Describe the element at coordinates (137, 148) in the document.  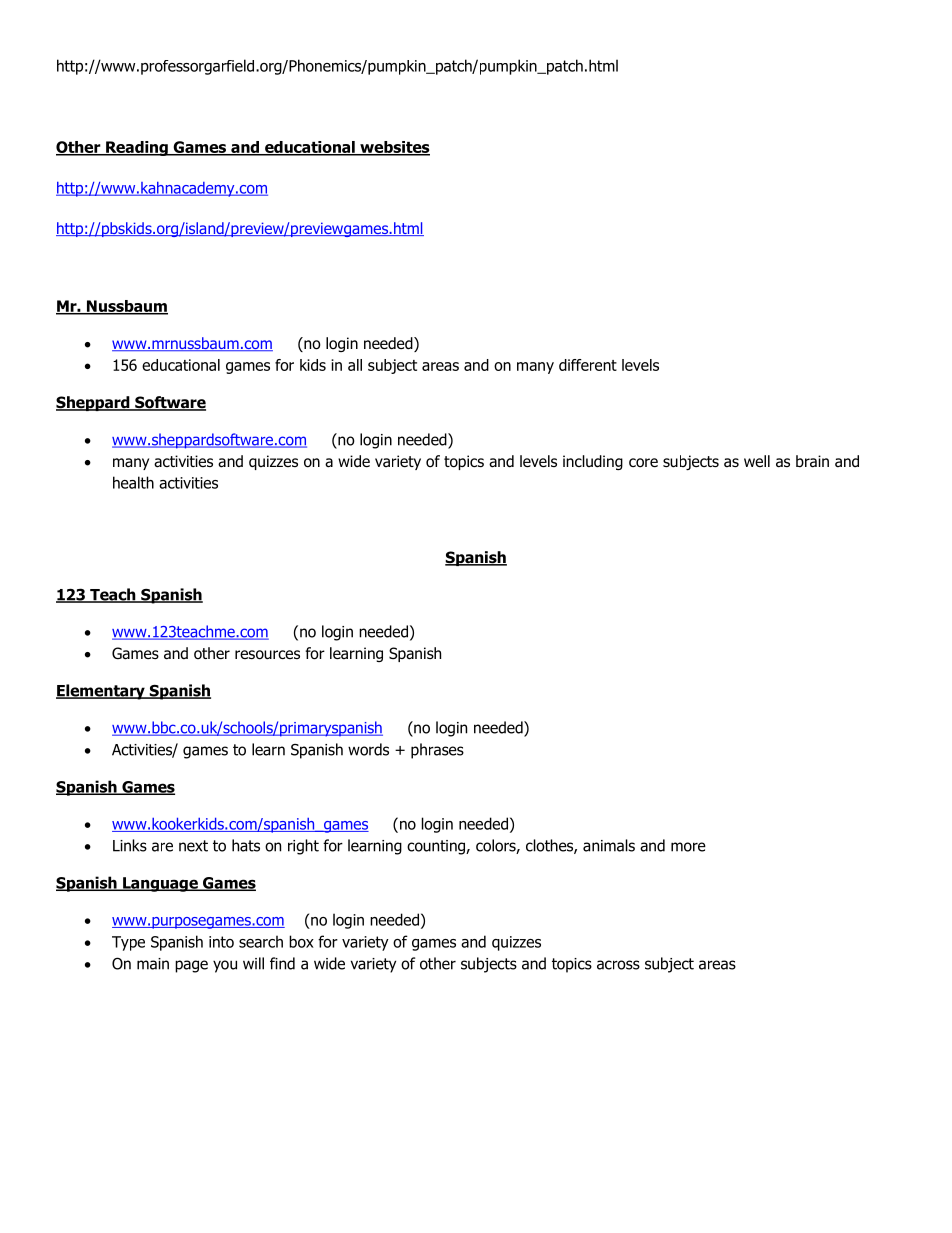
I see `Reading` at that location.
